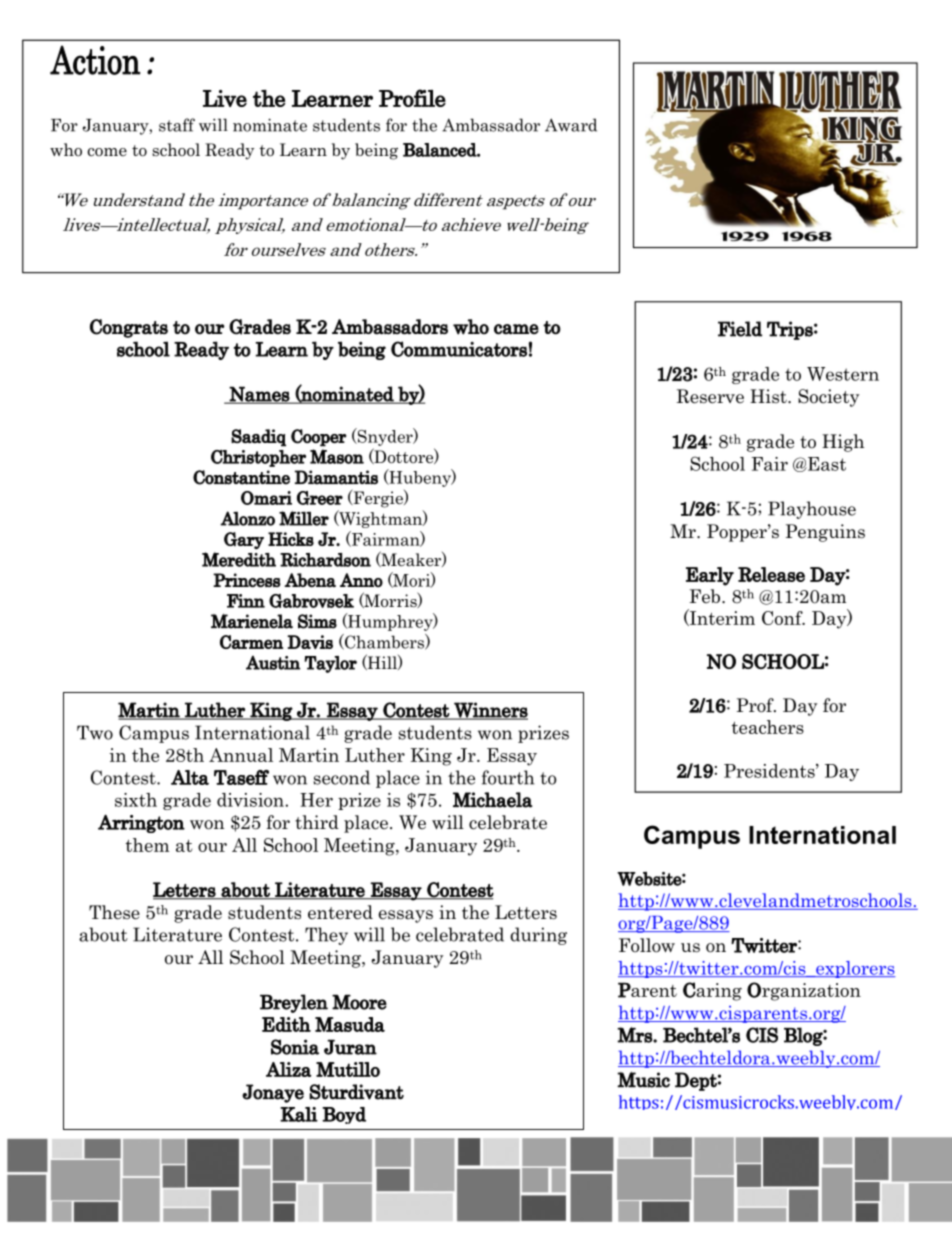 Image resolution: width=952 pixels, height=1233 pixels. I want to click on Sonia, so click(295, 1047).
